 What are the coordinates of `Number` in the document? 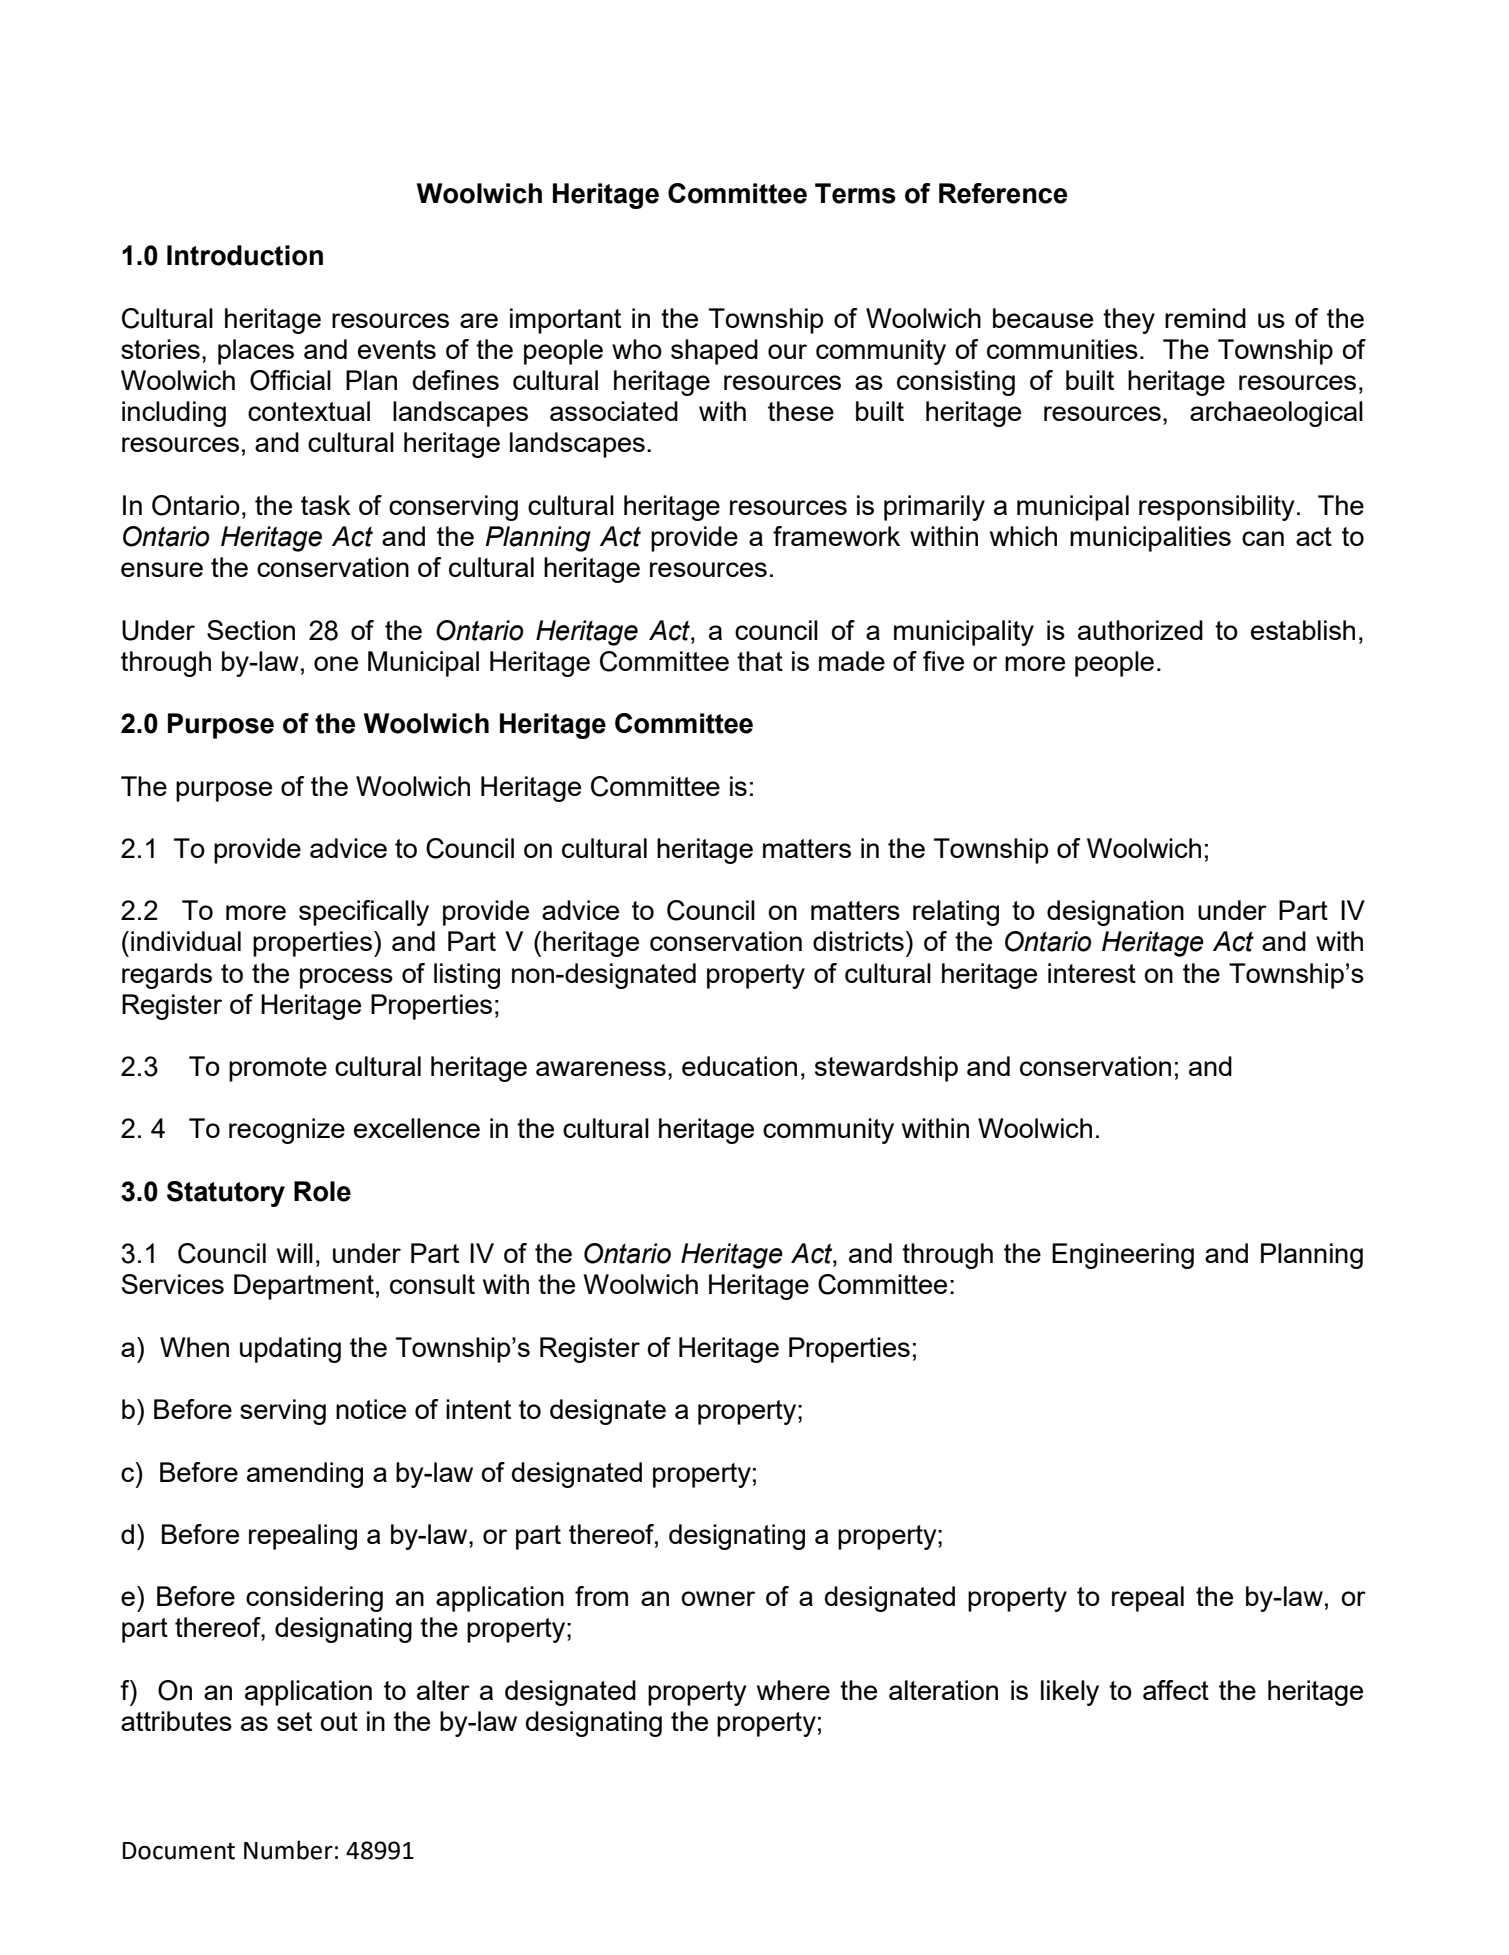 It's located at (288, 1850).
